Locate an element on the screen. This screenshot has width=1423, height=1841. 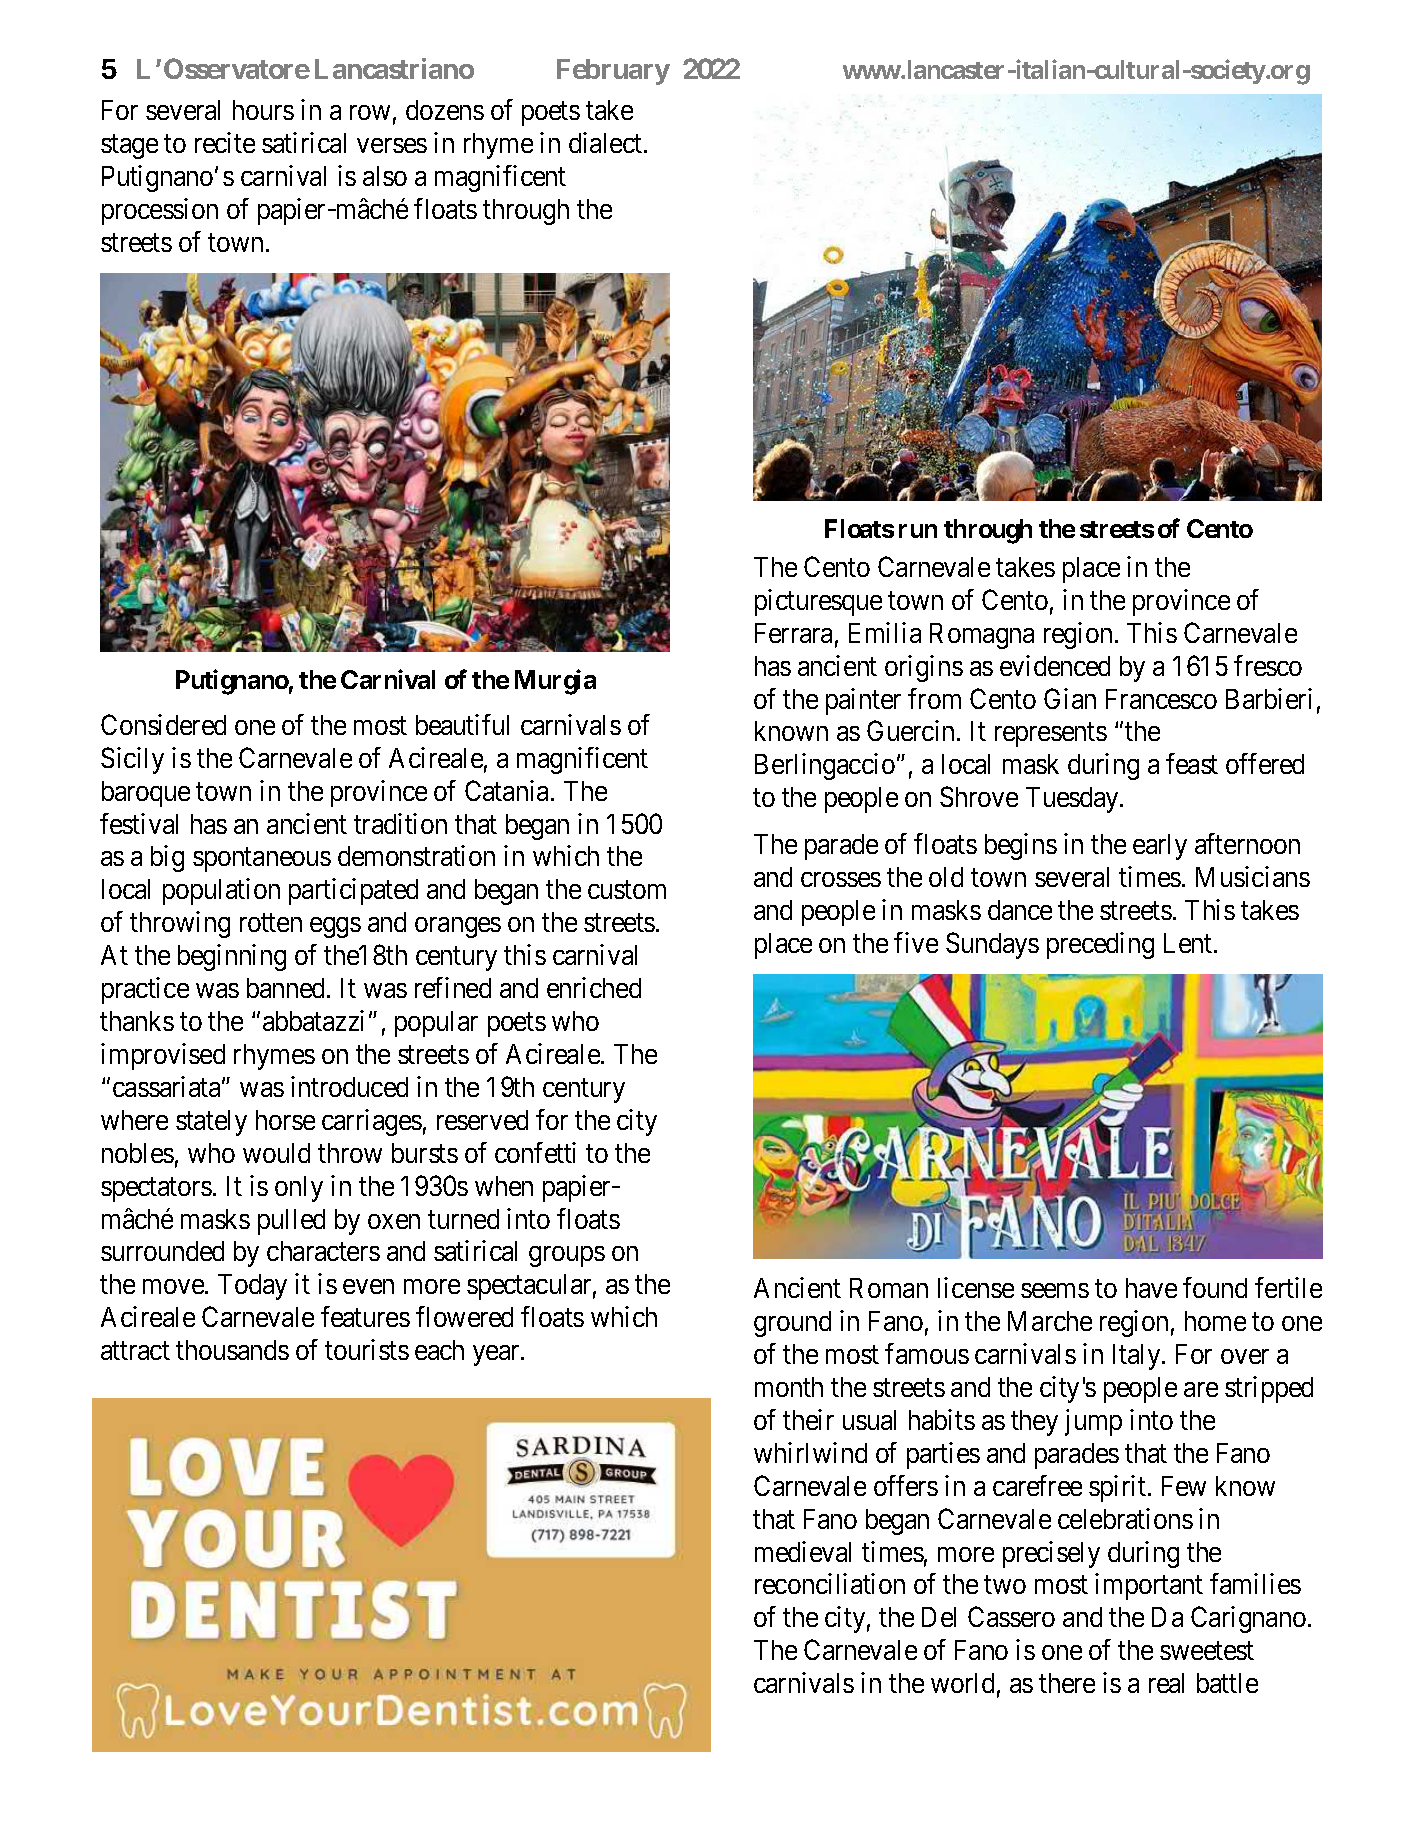
run is located at coordinates (918, 531).
